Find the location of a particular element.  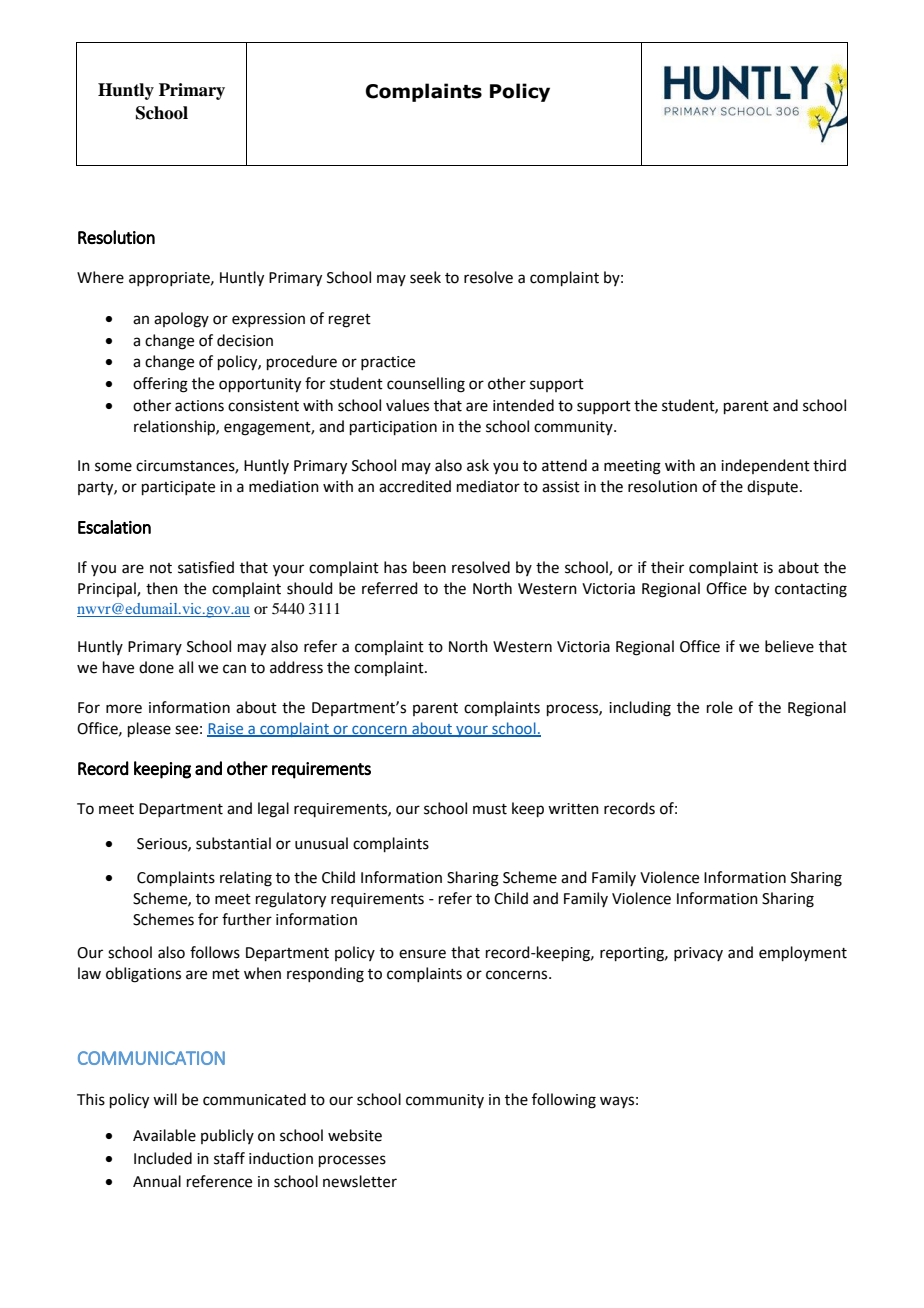

privacy is located at coordinates (698, 954).
